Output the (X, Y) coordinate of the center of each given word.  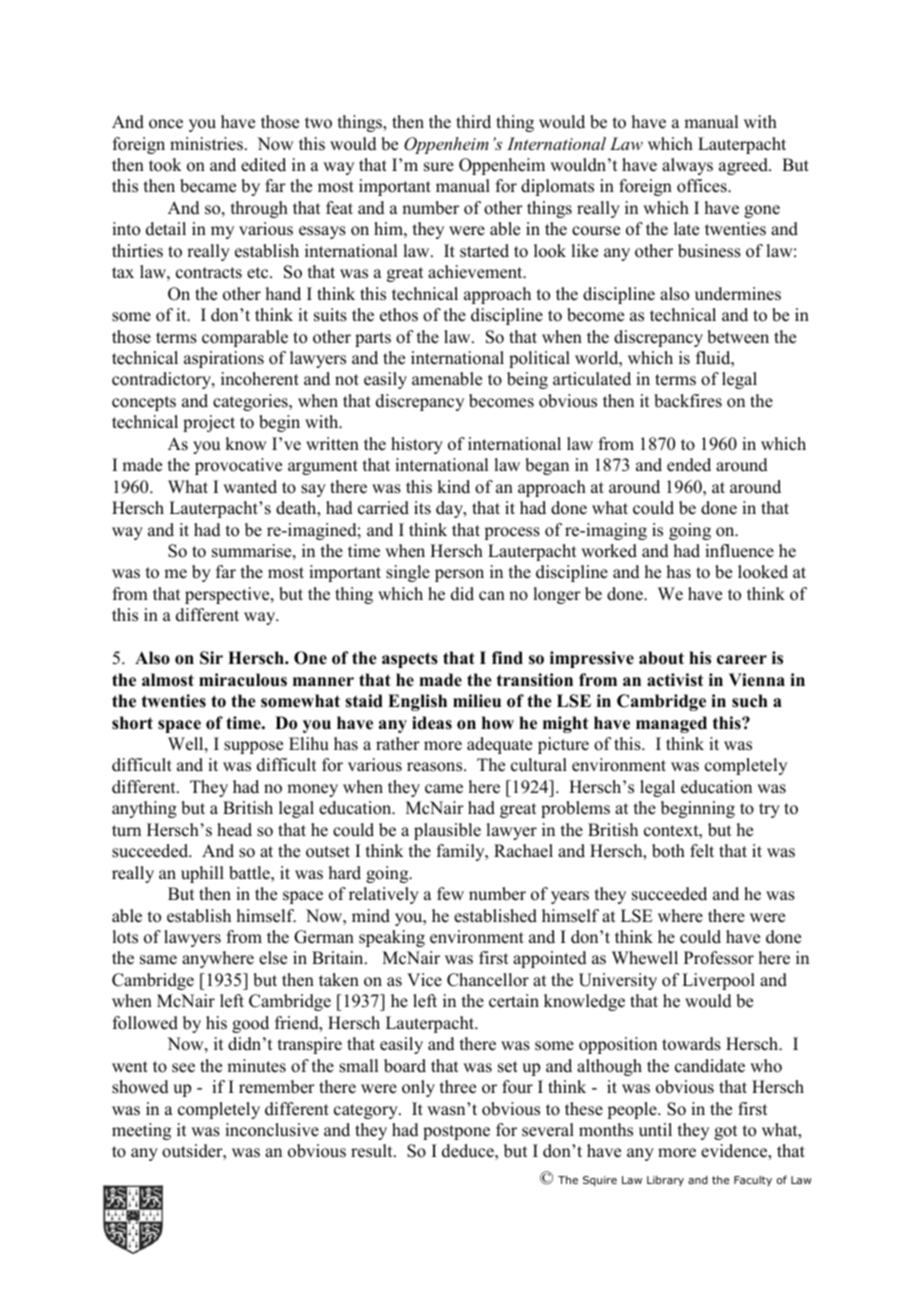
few (450, 894)
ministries (206, 144)
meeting (141, 1131)
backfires (688, 401)
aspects (410, 660)
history (417, 445)
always (687, 166)
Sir (211, 658)
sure (439, 167)
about (661, 658)
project (209, 423)
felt (702, 851)
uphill (202, 874)
